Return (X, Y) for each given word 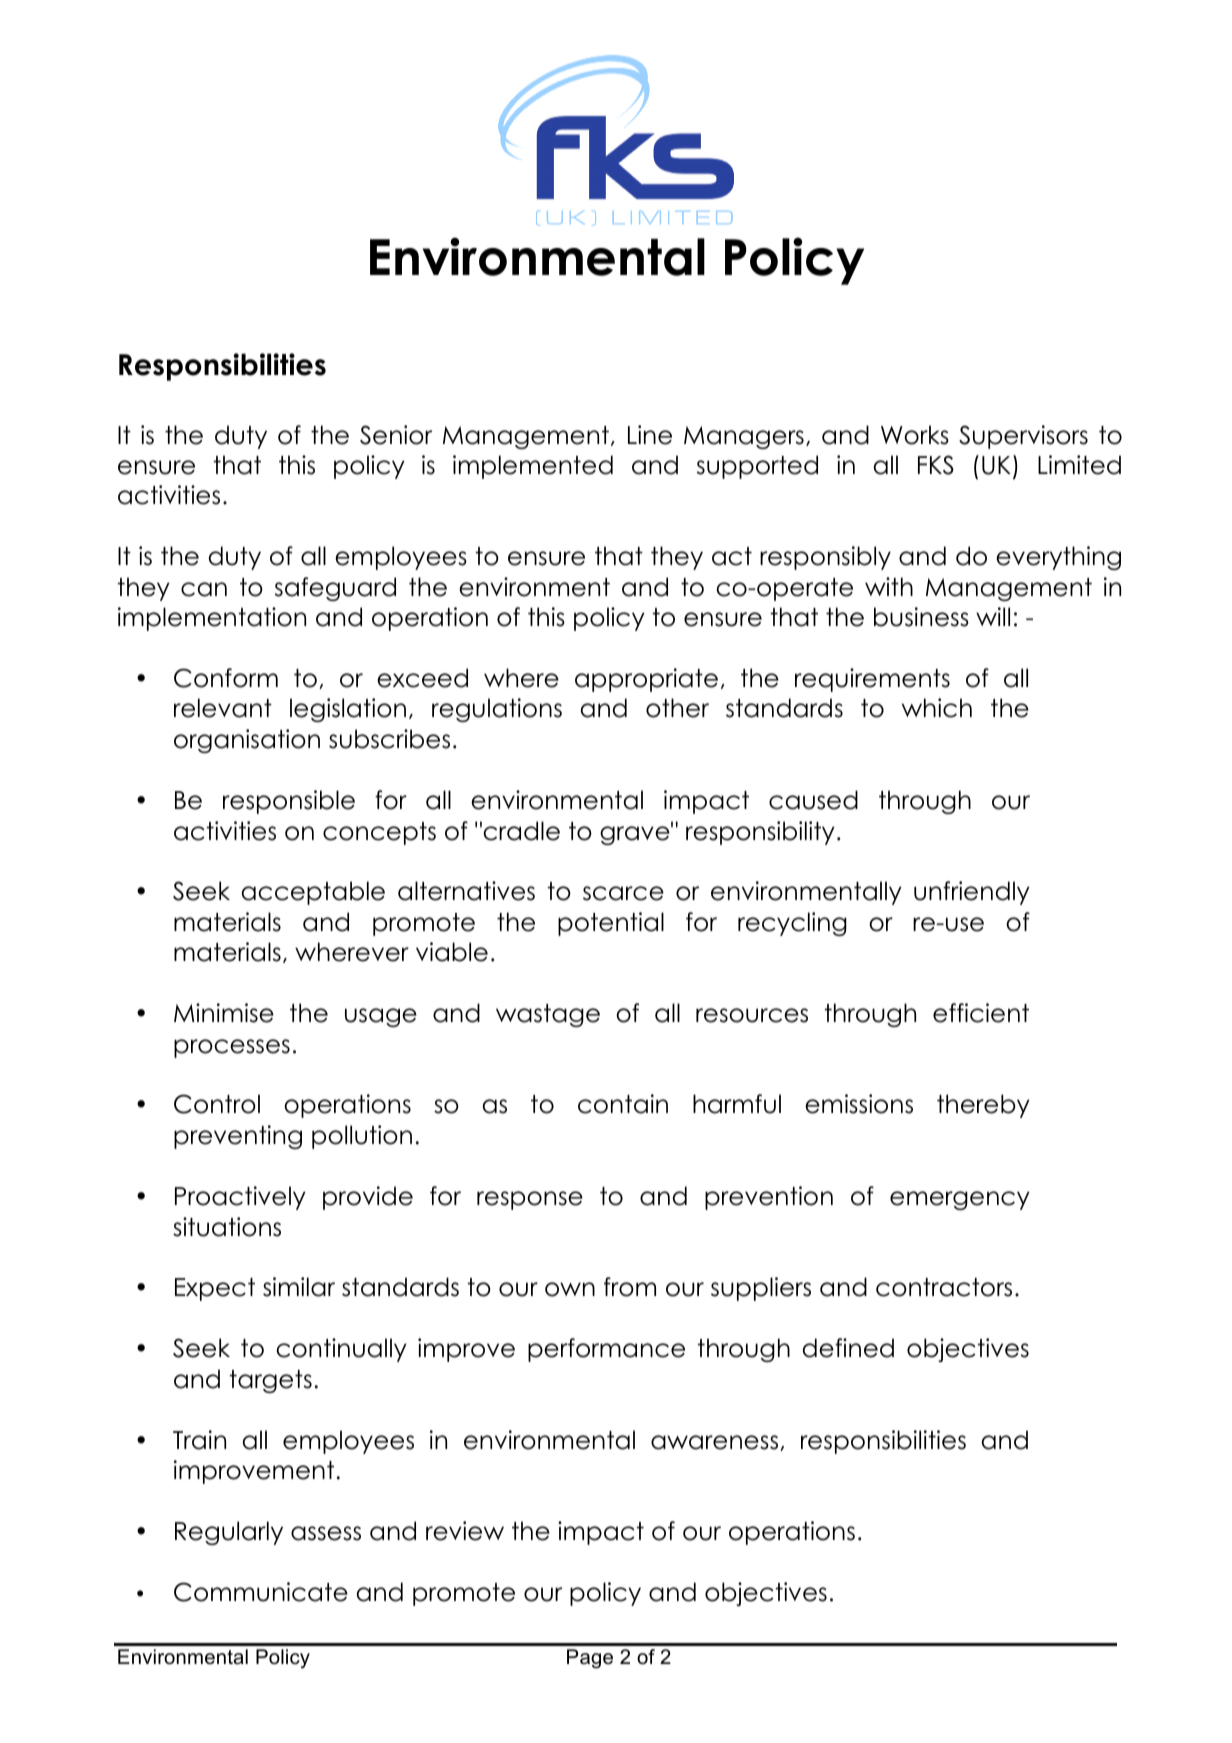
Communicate (261, 1592)
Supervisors (1023, 437)
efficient (981, 1013)
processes (232, 1048)
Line (650, 435)
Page (590, 1659)
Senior (396, 435)
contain (623, 1104)
